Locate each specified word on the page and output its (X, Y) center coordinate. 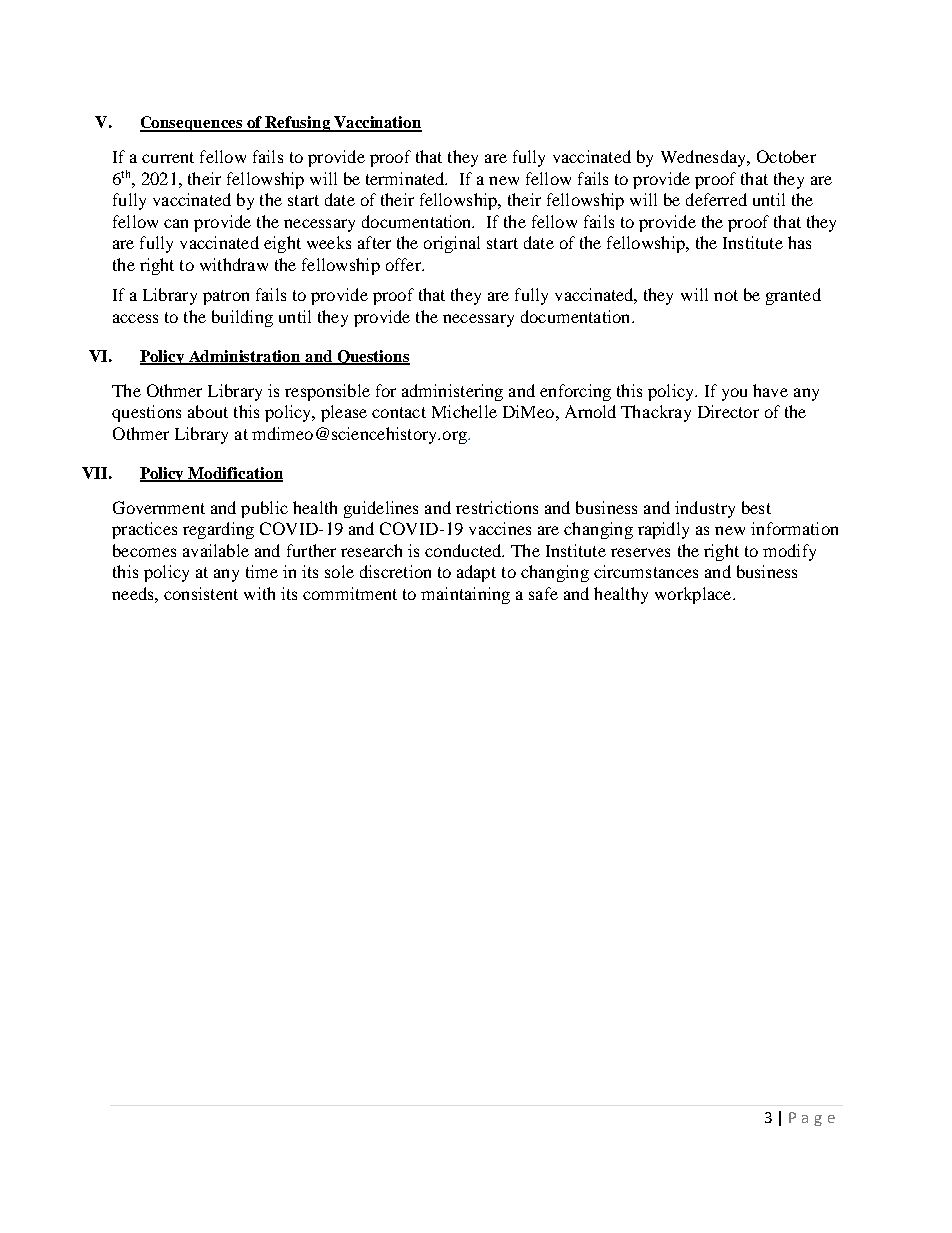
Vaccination (377, 123)
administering (452, 392)
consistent (201, 593)
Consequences (192, 124)
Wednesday (704, 158)
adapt (476, 573)
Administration (245, 357)
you (734, 394)
